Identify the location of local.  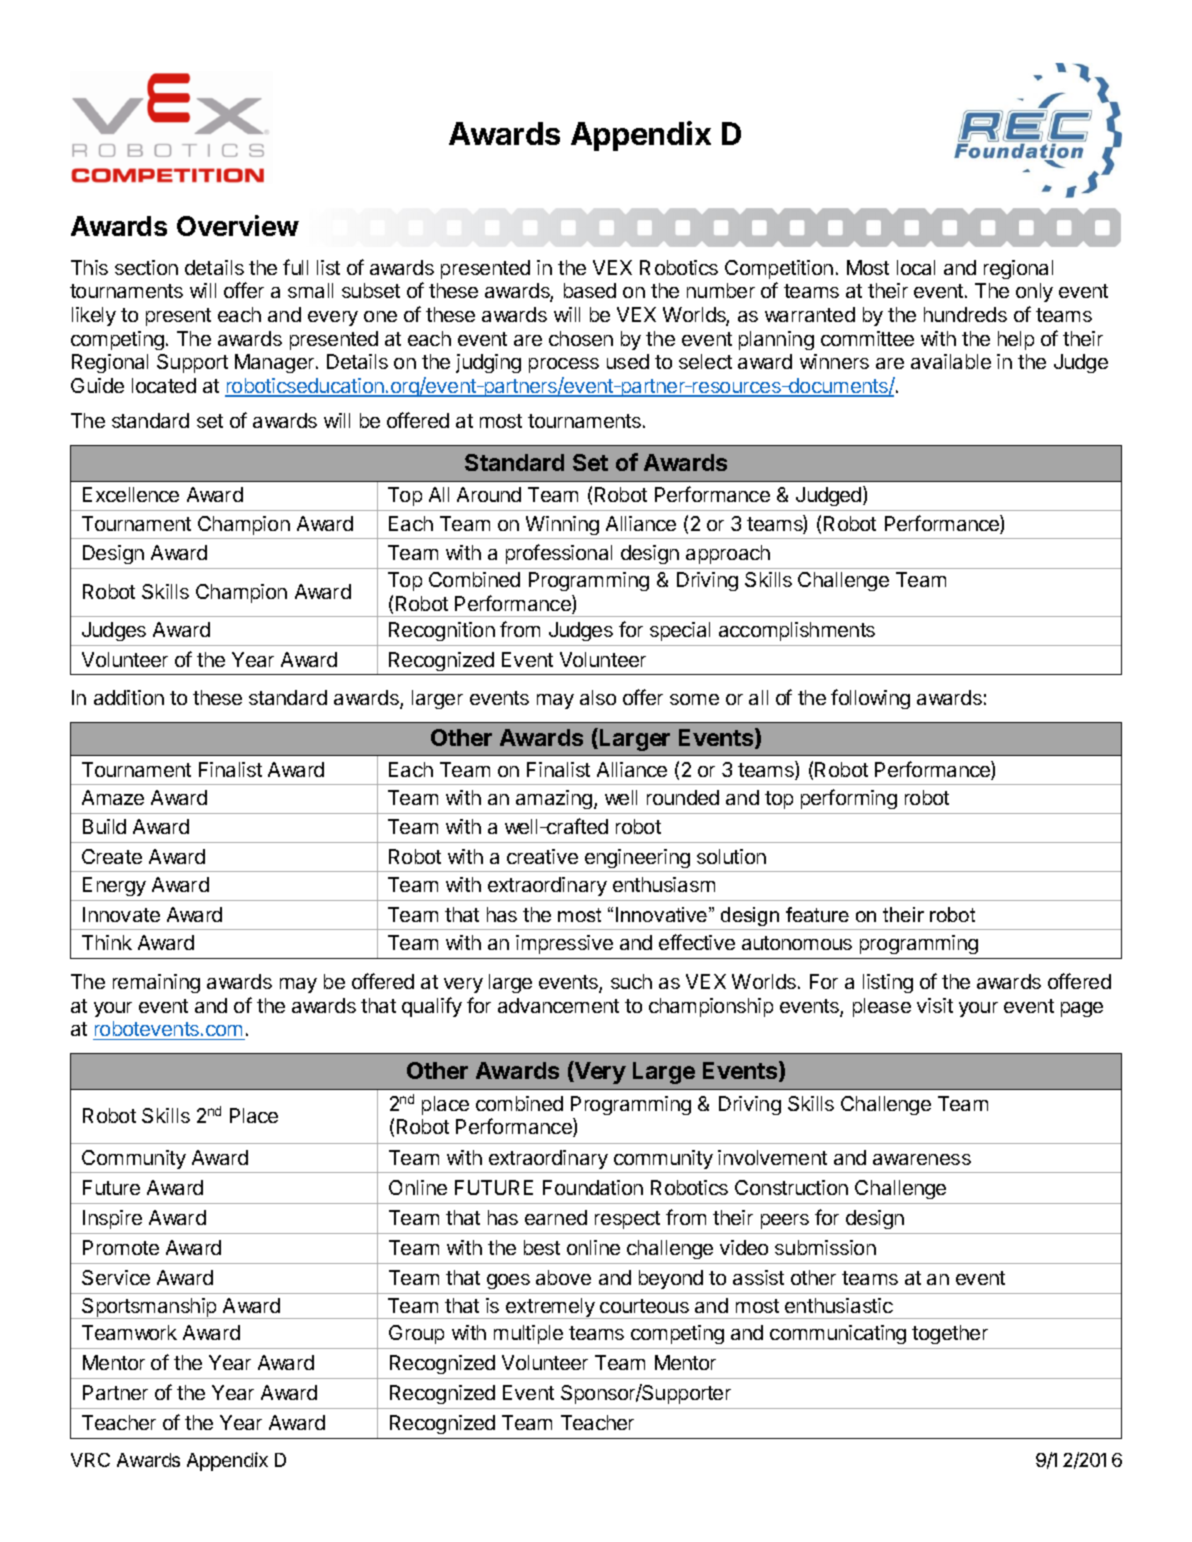
(916, 267).
